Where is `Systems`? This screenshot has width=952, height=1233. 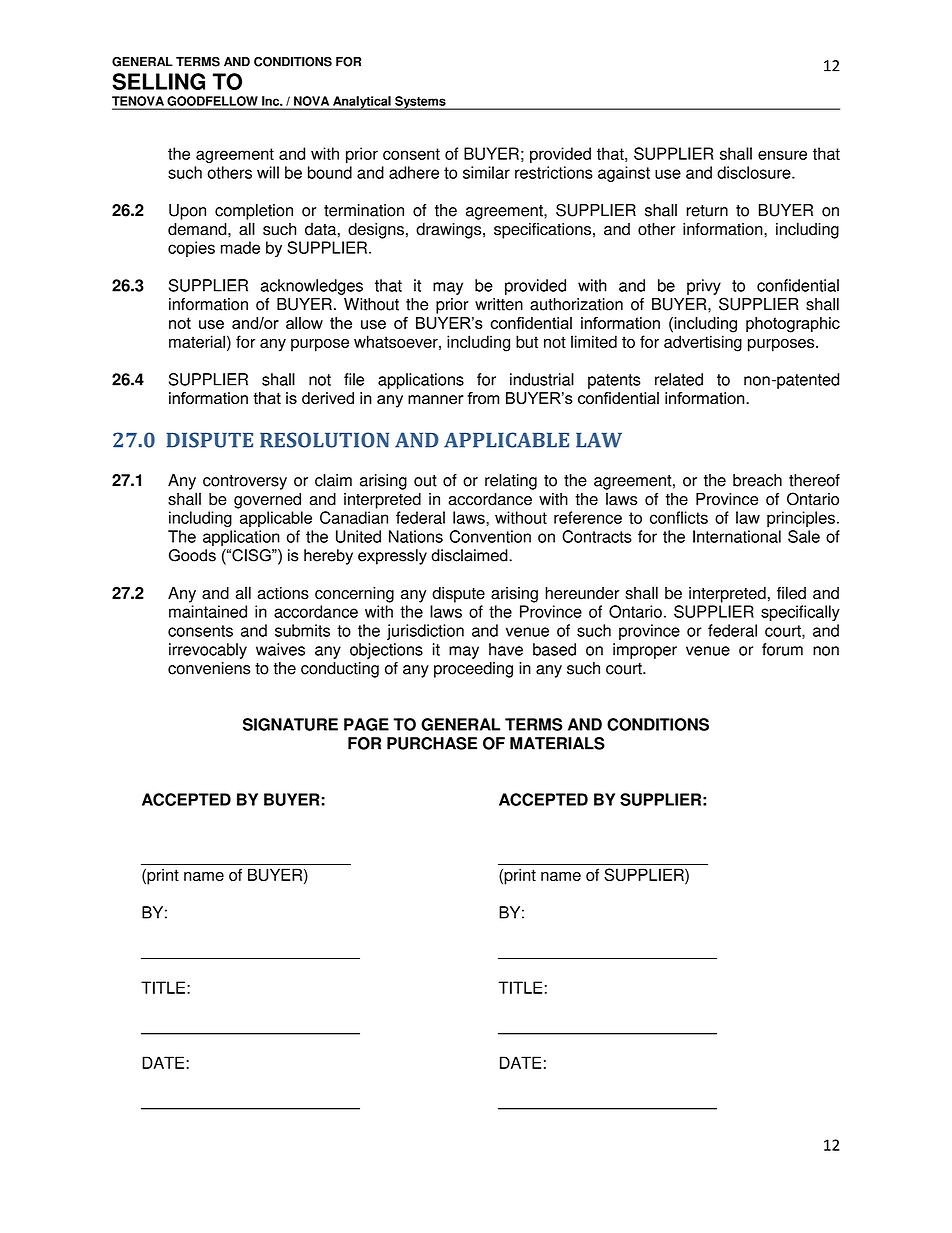
Systems is located at coordinates (420, 103).
